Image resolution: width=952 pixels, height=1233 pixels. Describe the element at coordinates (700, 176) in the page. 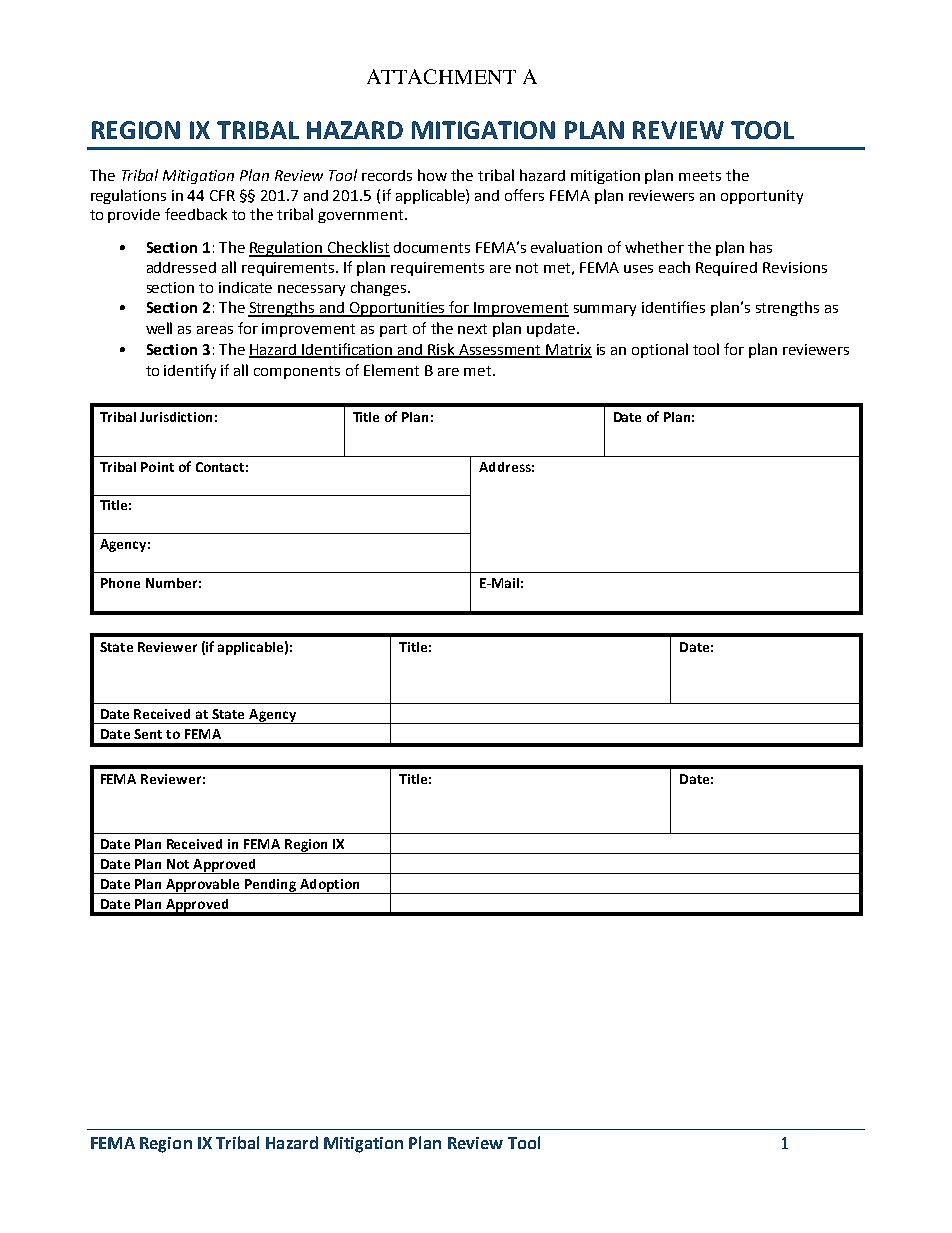

I see `meets` at that location.
